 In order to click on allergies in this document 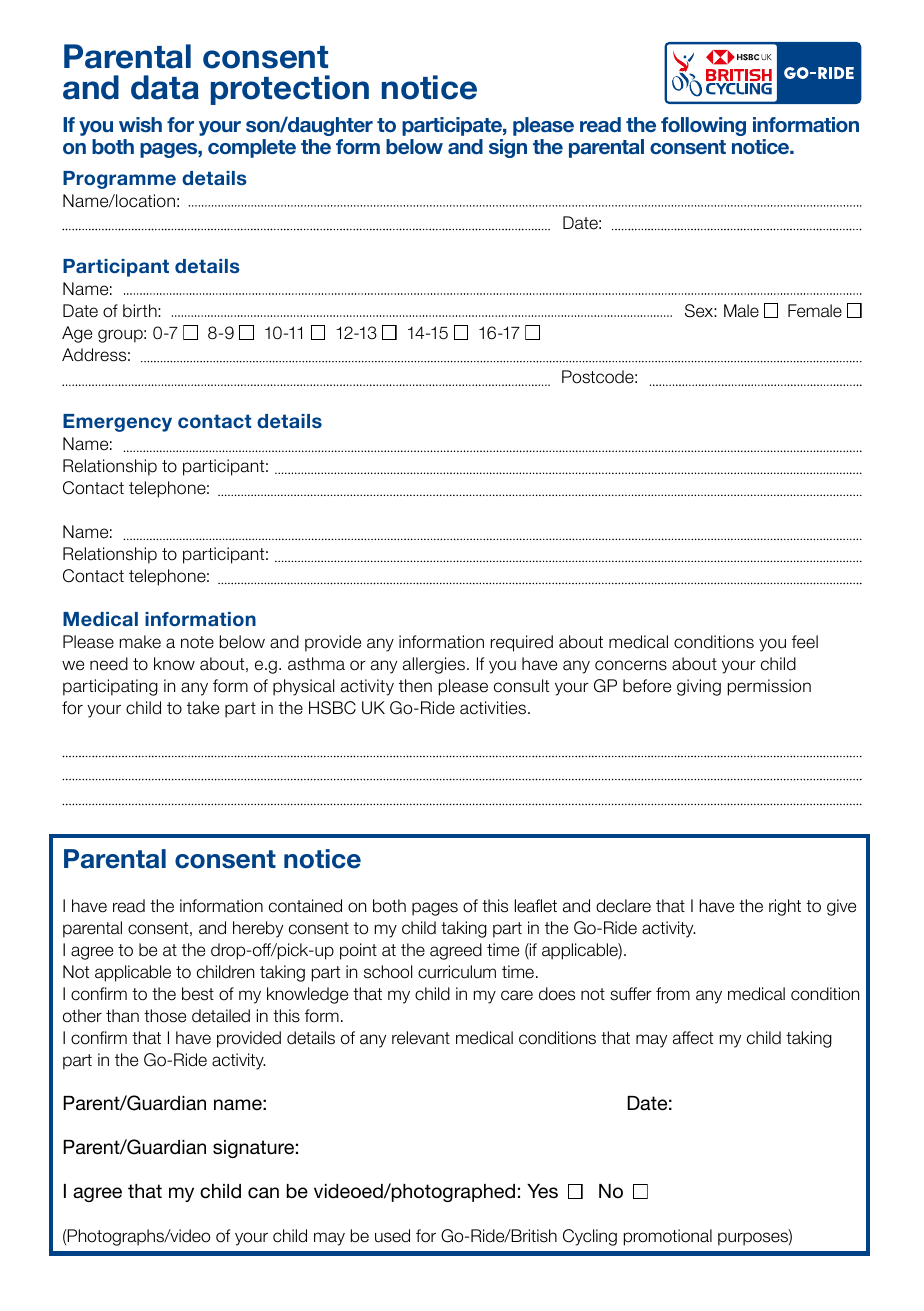, I will do `click(435, 665)`.
